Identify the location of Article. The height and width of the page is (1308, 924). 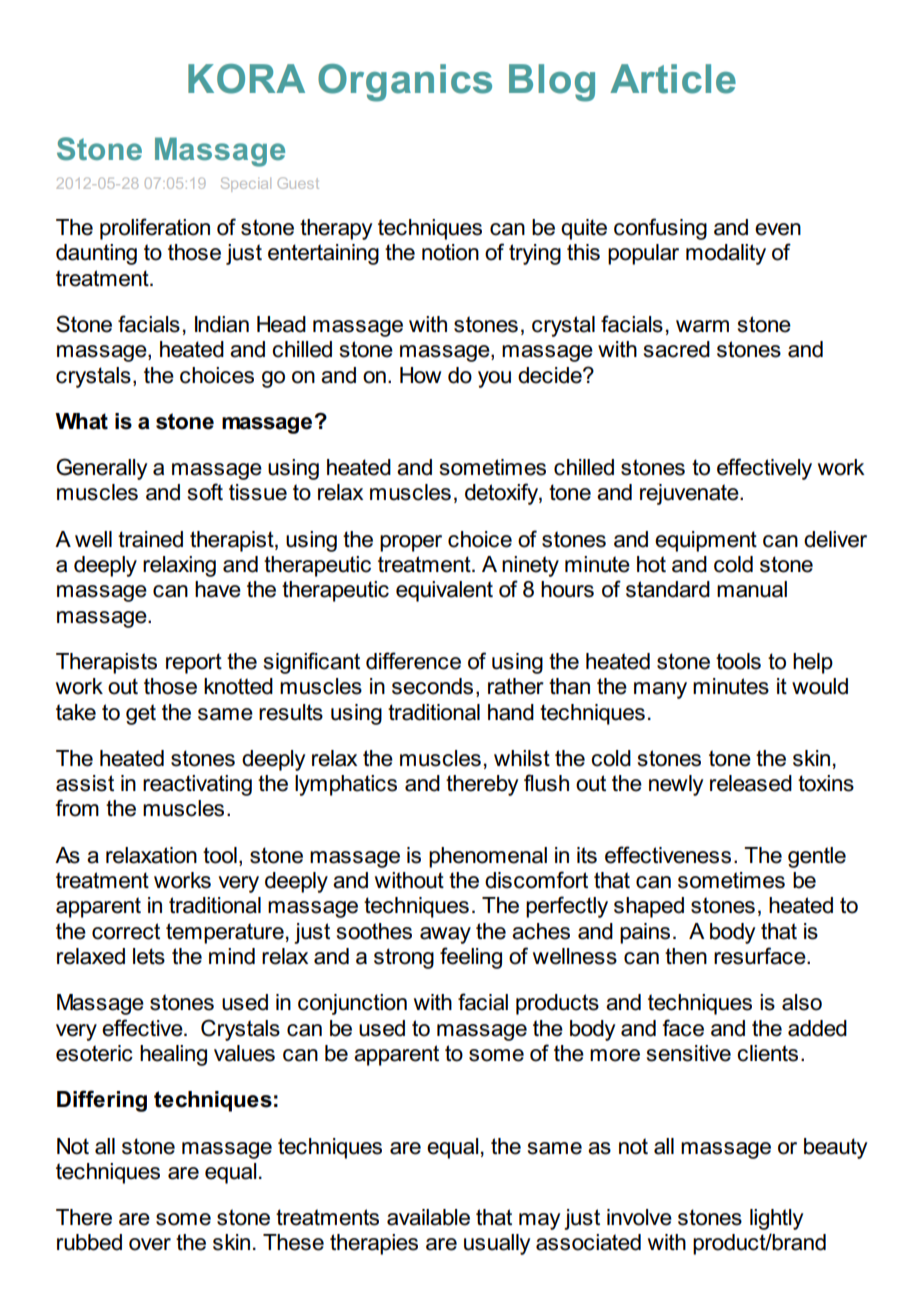
(673, 79).
